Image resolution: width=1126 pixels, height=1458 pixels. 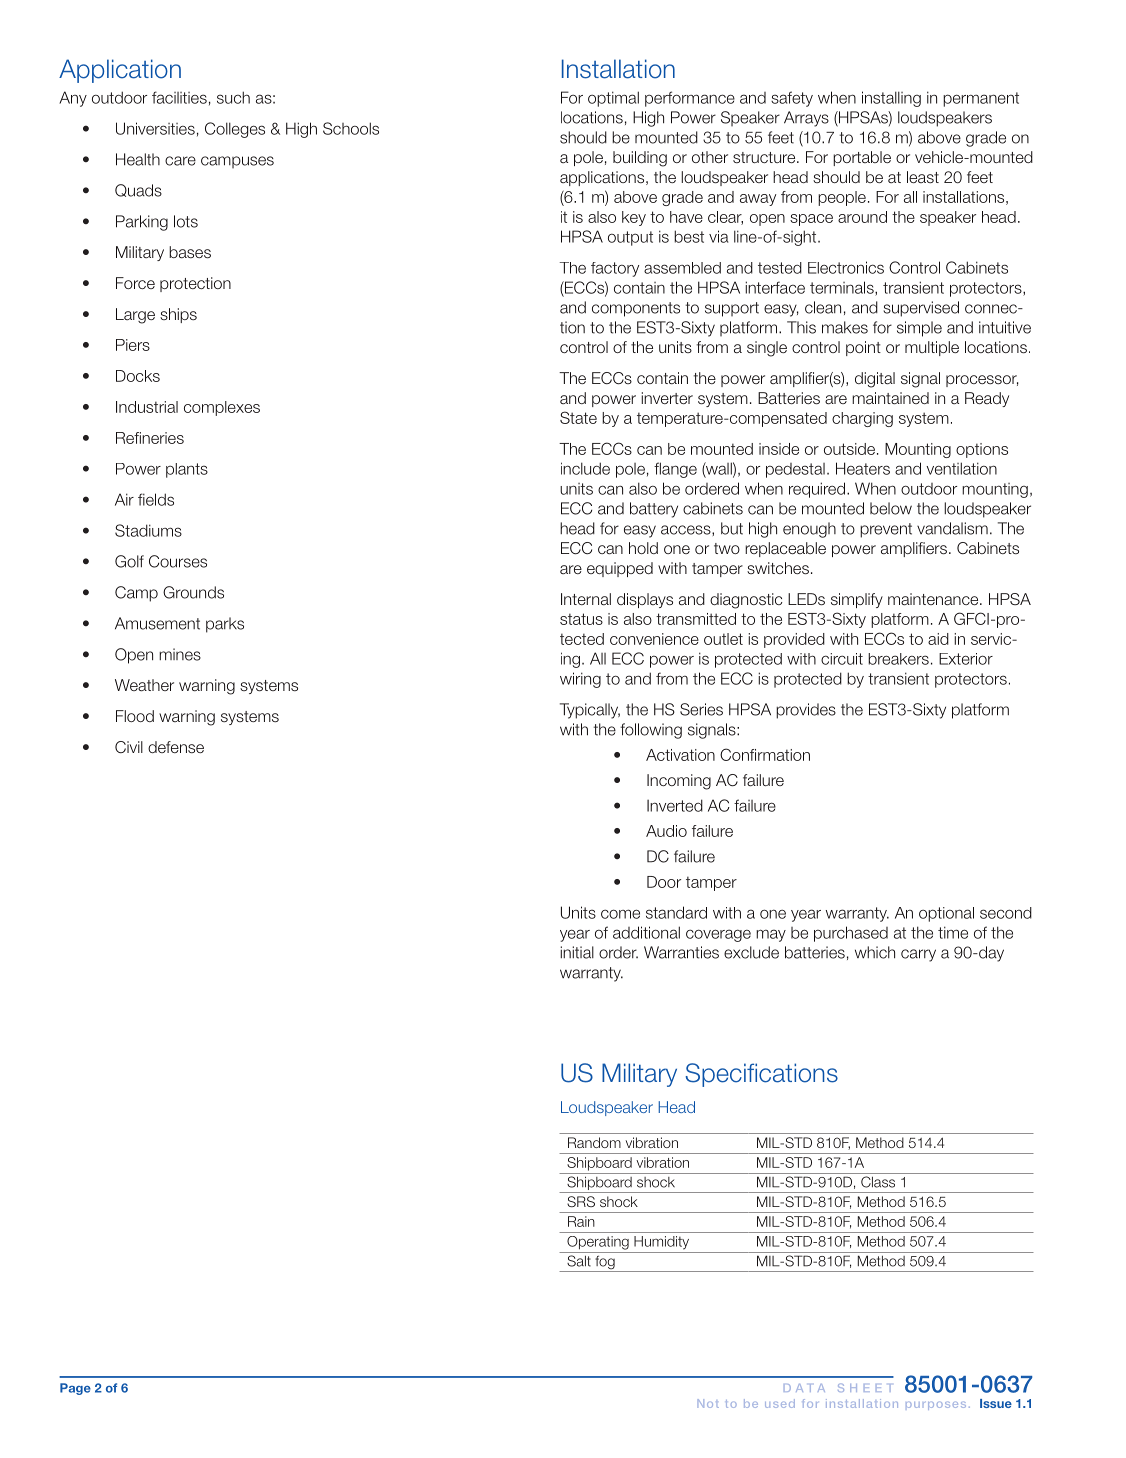 I want to click on optimal, so click(x=613, y=99).
